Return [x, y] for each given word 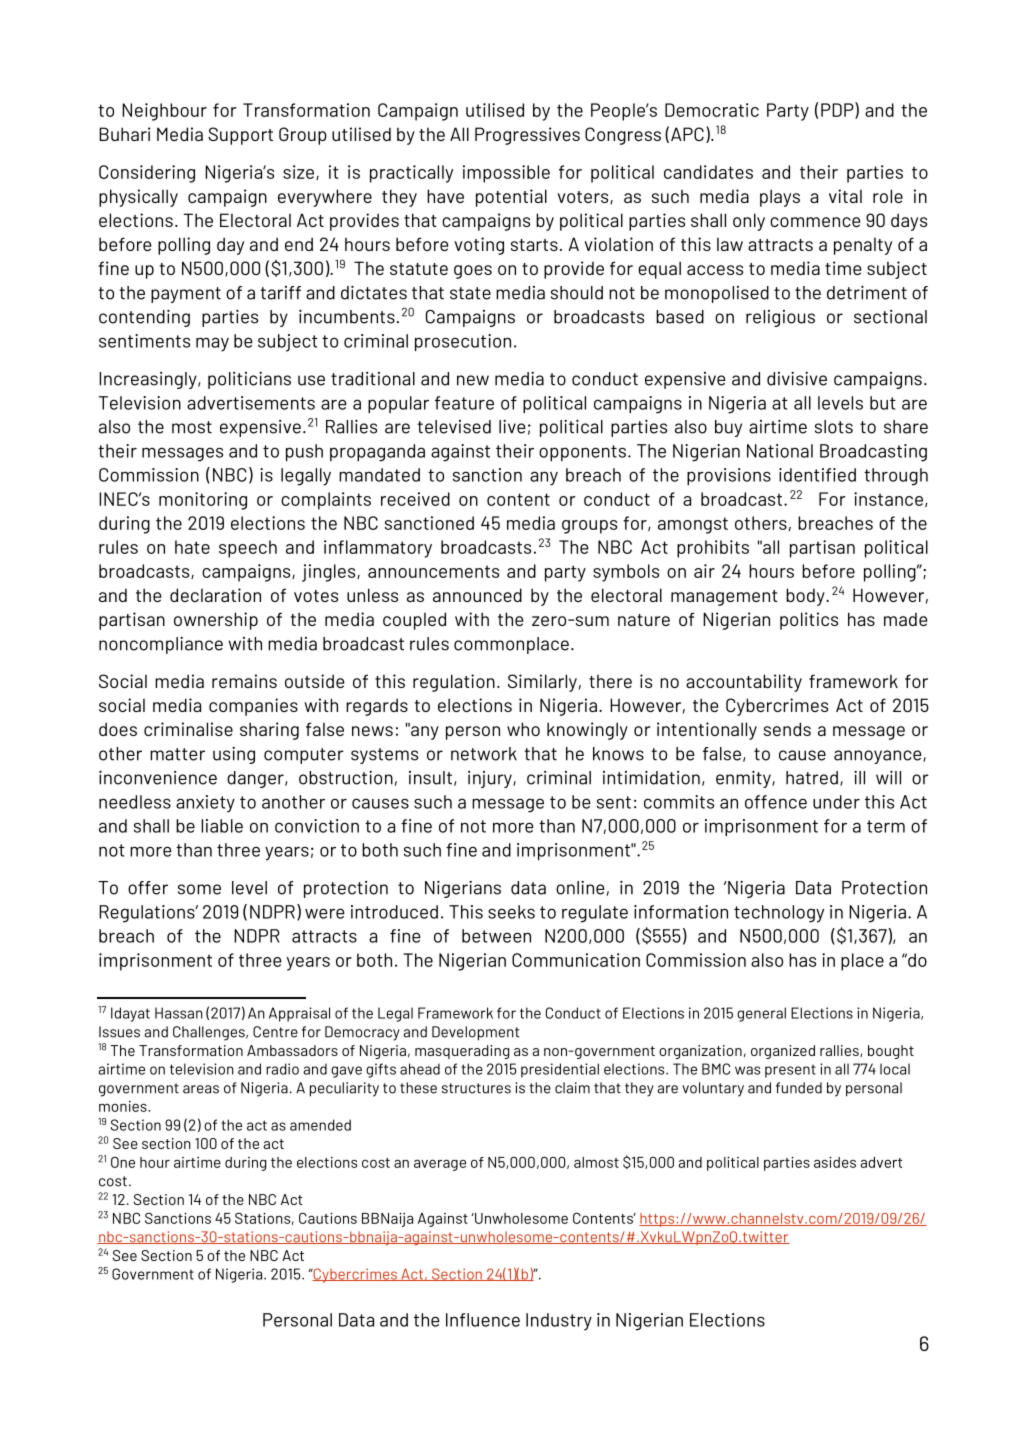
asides [835, 1162]
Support [240, 136]
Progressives [527, 136]
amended [320, 1125]
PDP [838, 110]
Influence [483, 1320]
